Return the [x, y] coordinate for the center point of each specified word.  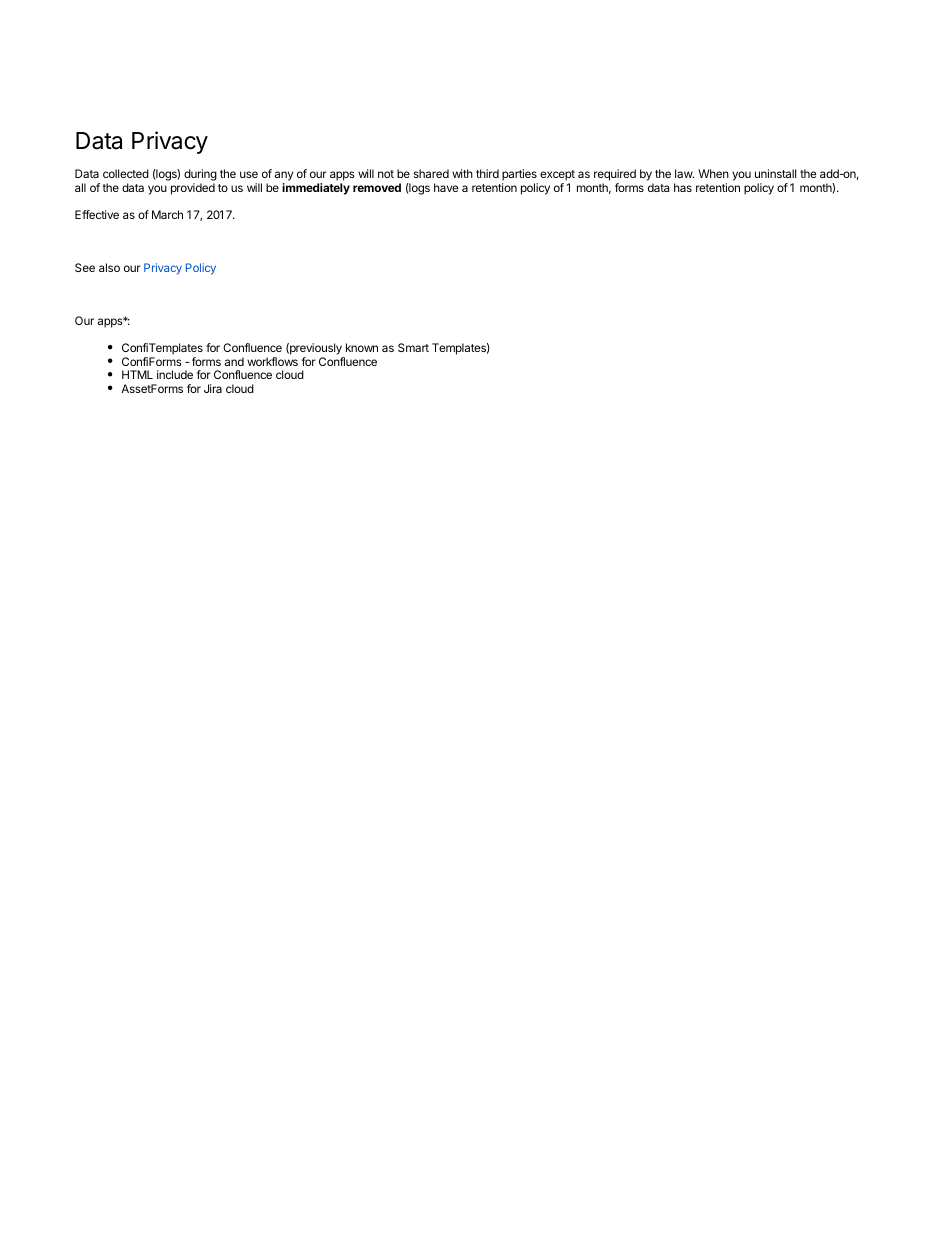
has [683, 187]
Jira [213, 388]
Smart [413, 347]
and [234, 361]
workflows [272, 361]
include [175, 374]
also [109, 267]
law [684, 173]
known [362, 347]
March [167, 214]
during [200, 176]
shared [431, 173]
